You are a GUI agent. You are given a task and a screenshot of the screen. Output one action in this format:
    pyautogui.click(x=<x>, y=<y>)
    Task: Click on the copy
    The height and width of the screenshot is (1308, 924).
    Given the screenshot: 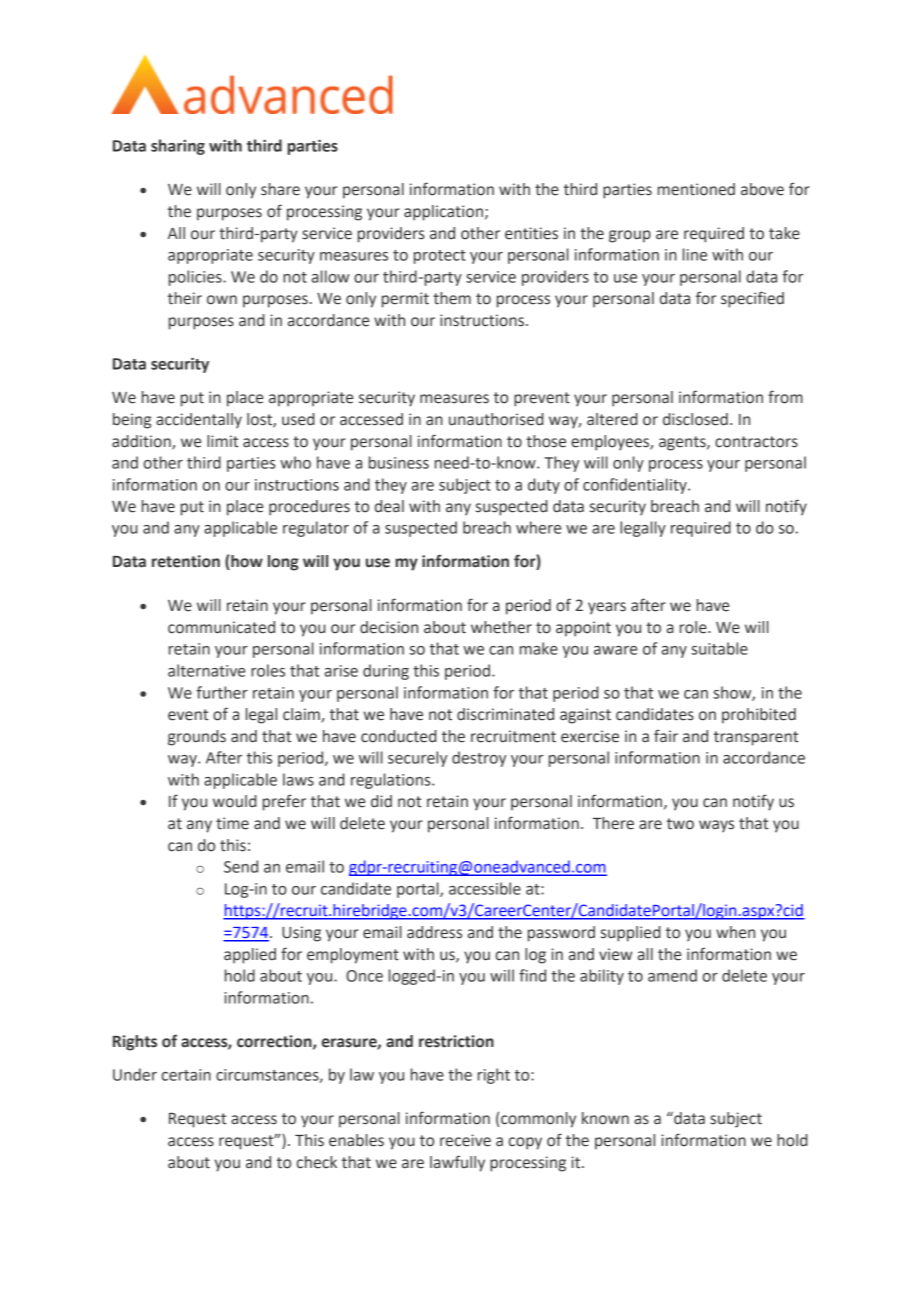 What is the action you would take?
    pyautogui.click(x=525, y=1143)
